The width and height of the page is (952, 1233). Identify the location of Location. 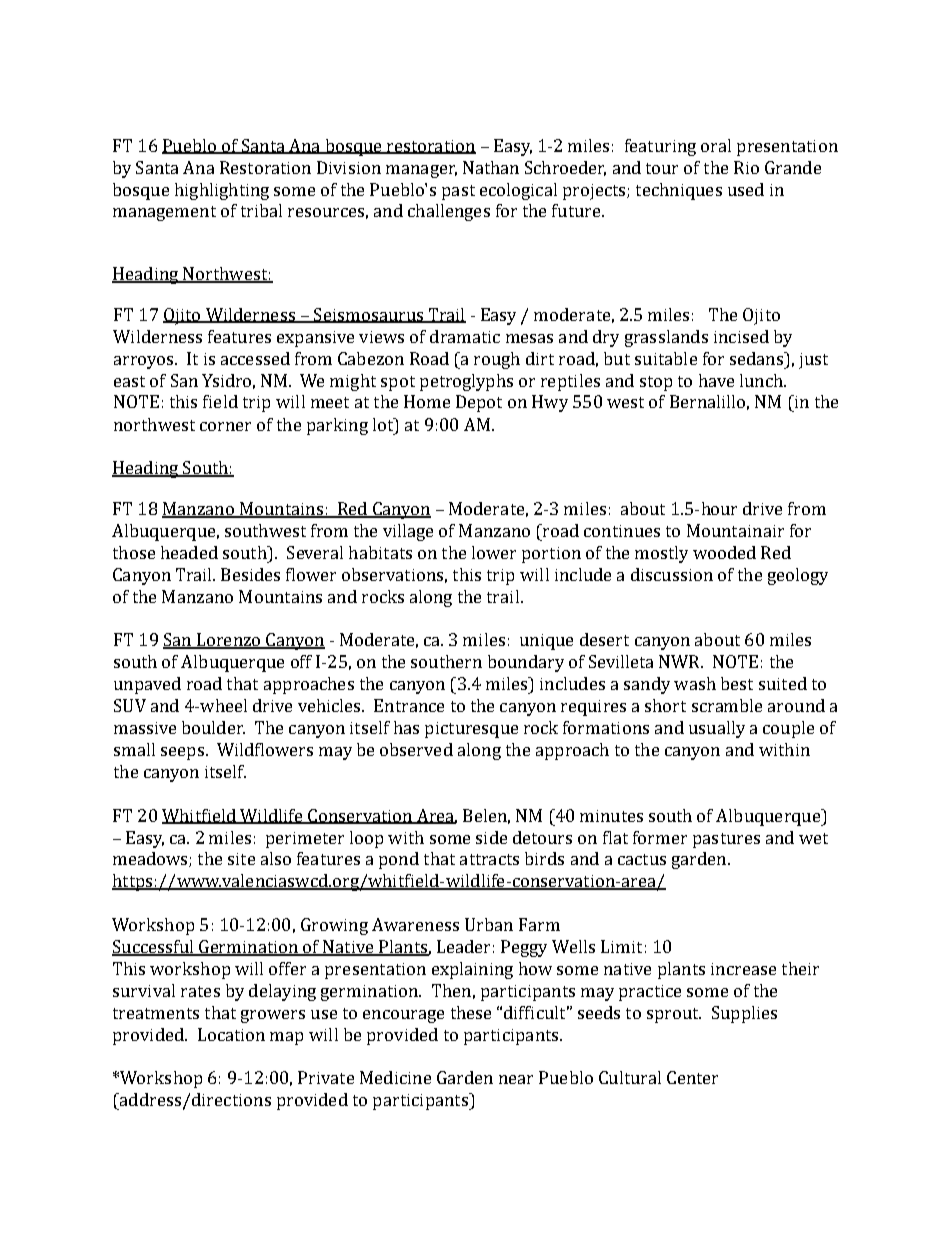
(231, 1034).
